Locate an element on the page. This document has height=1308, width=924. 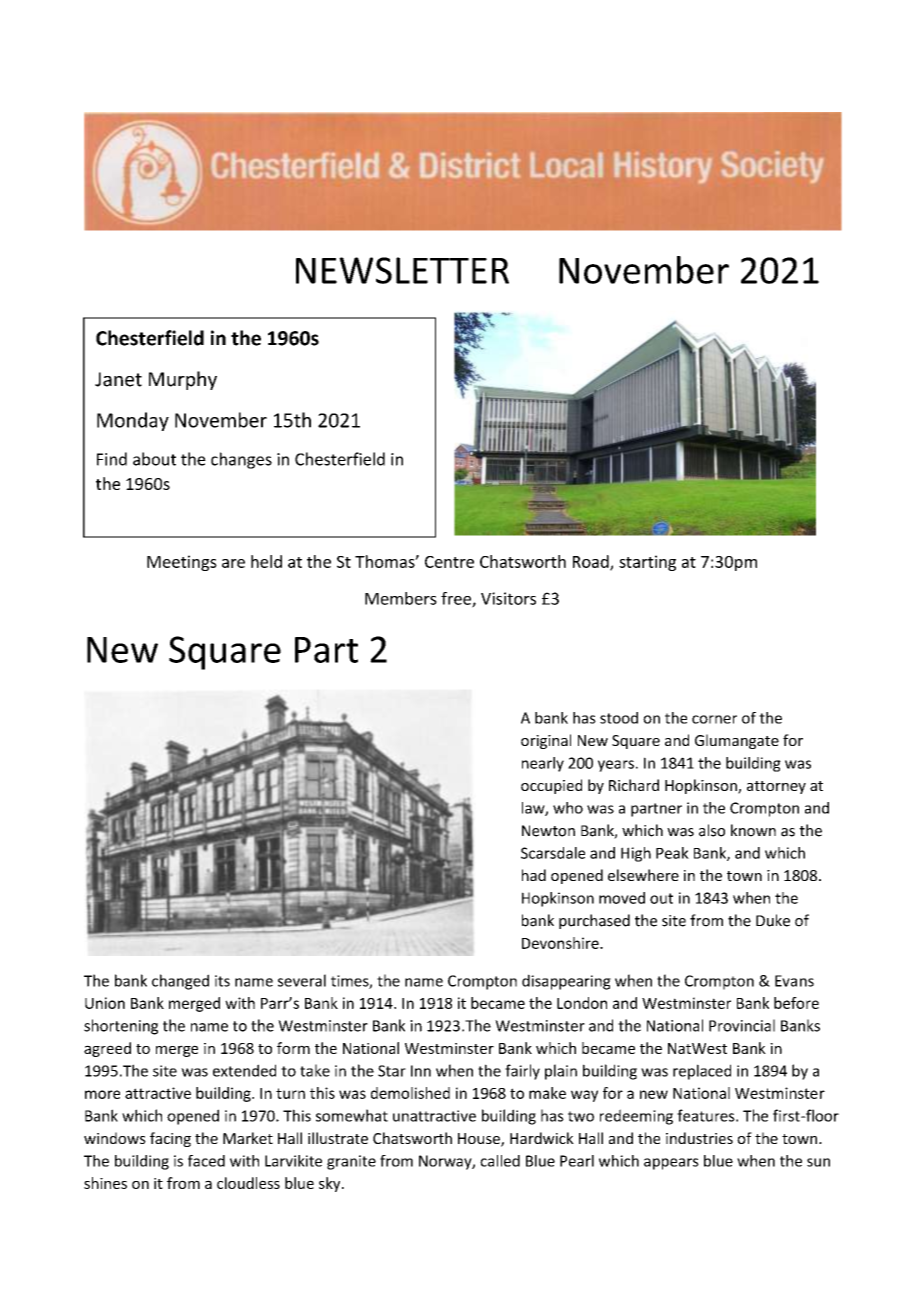
NEWSLETTER is located at coordinates (402, 270).
